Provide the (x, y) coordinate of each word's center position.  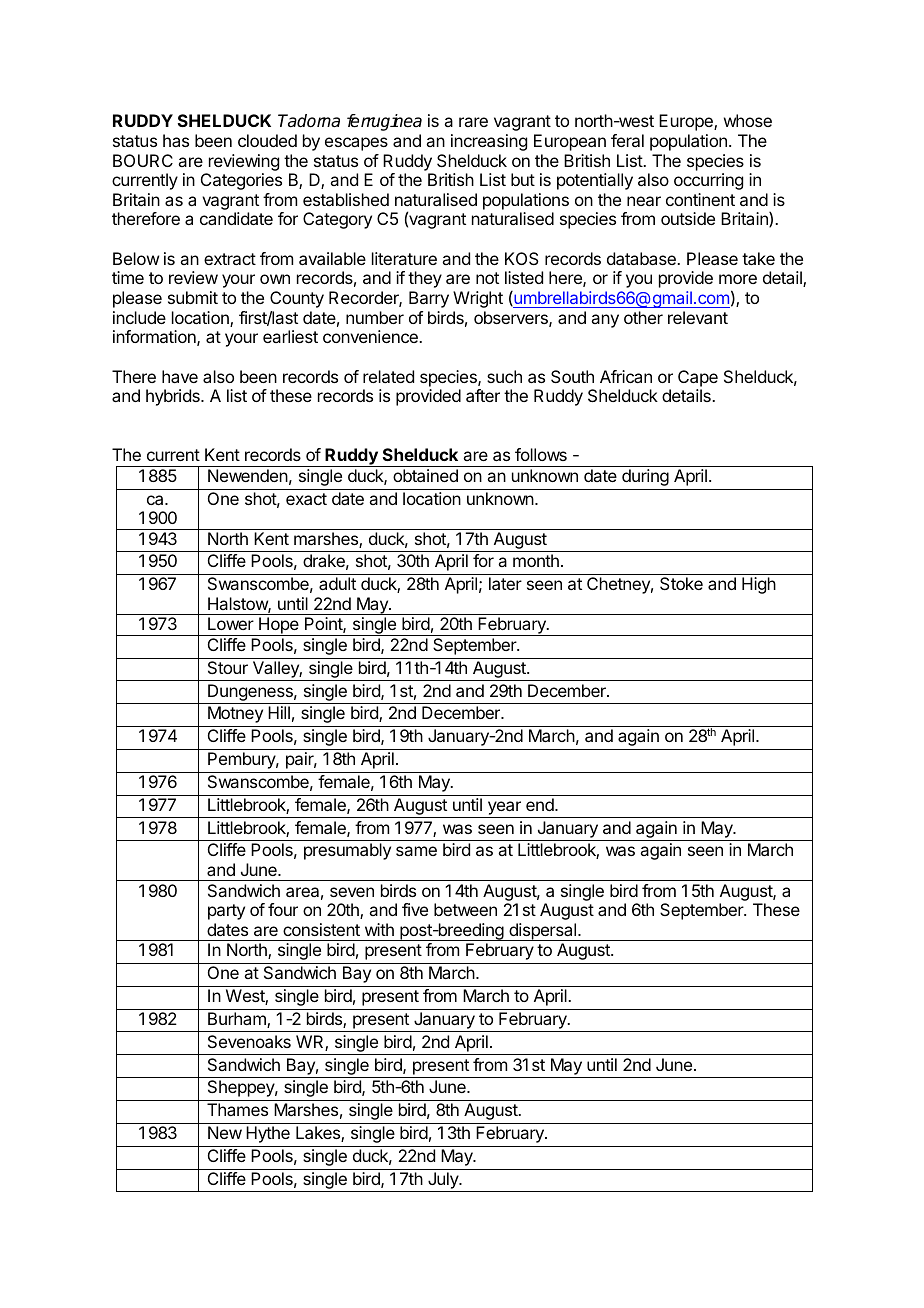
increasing (489, 142)
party (226, 912)
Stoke (681, 583)
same (416, 851)
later (505, 583)
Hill (279, 712)
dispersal (542, 932)
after (483, 395)
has (176, 140)
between (465, 909)
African (626, 376)
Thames (237, 1109)
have (180, 376)
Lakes (319, 1134)
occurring (708, 181)
